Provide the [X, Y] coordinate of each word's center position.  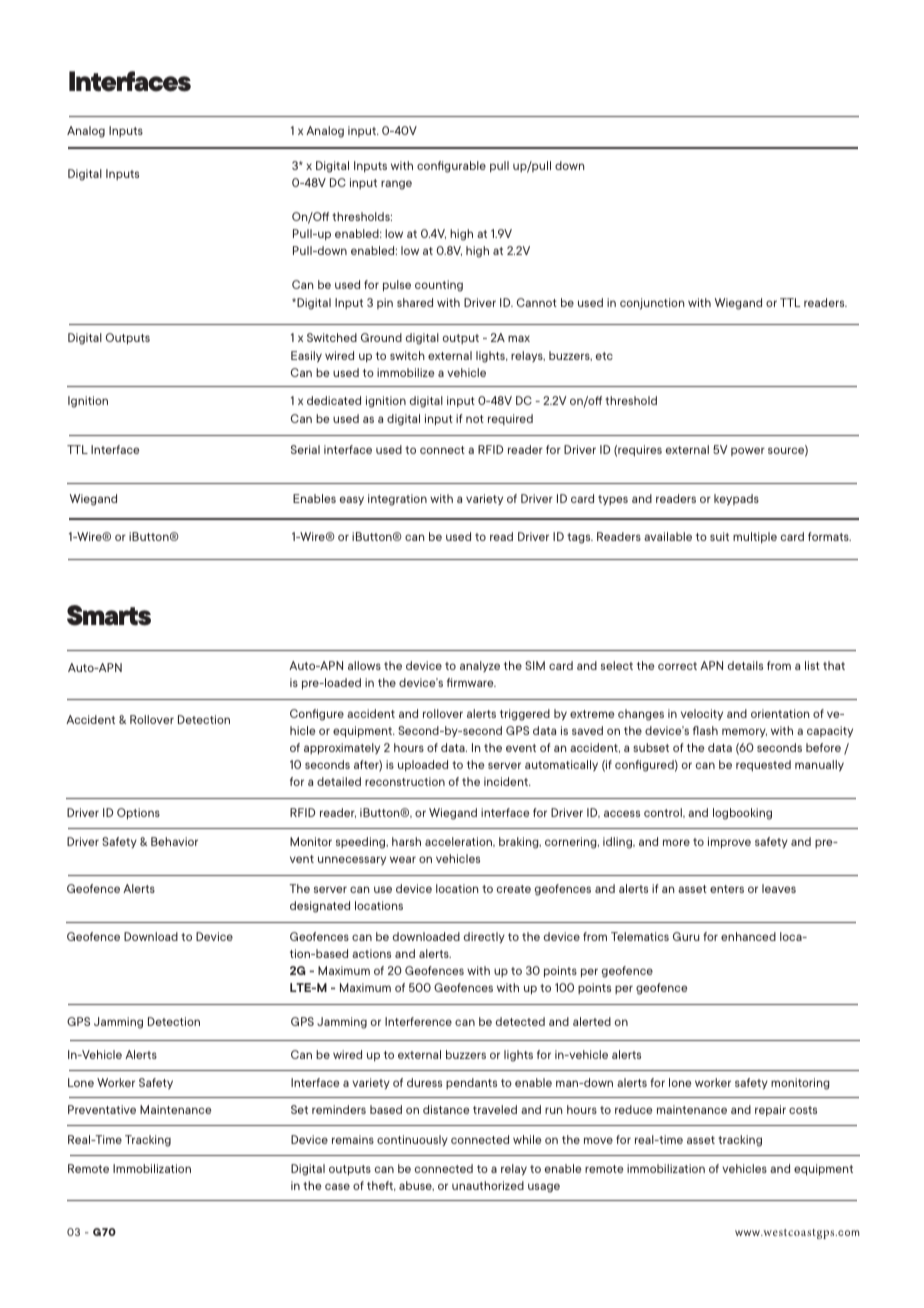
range [396, 185]
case [337, 1186]
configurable [451, 167]
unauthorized [488, 1185]
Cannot [537, 302]
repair [770, 1110]
